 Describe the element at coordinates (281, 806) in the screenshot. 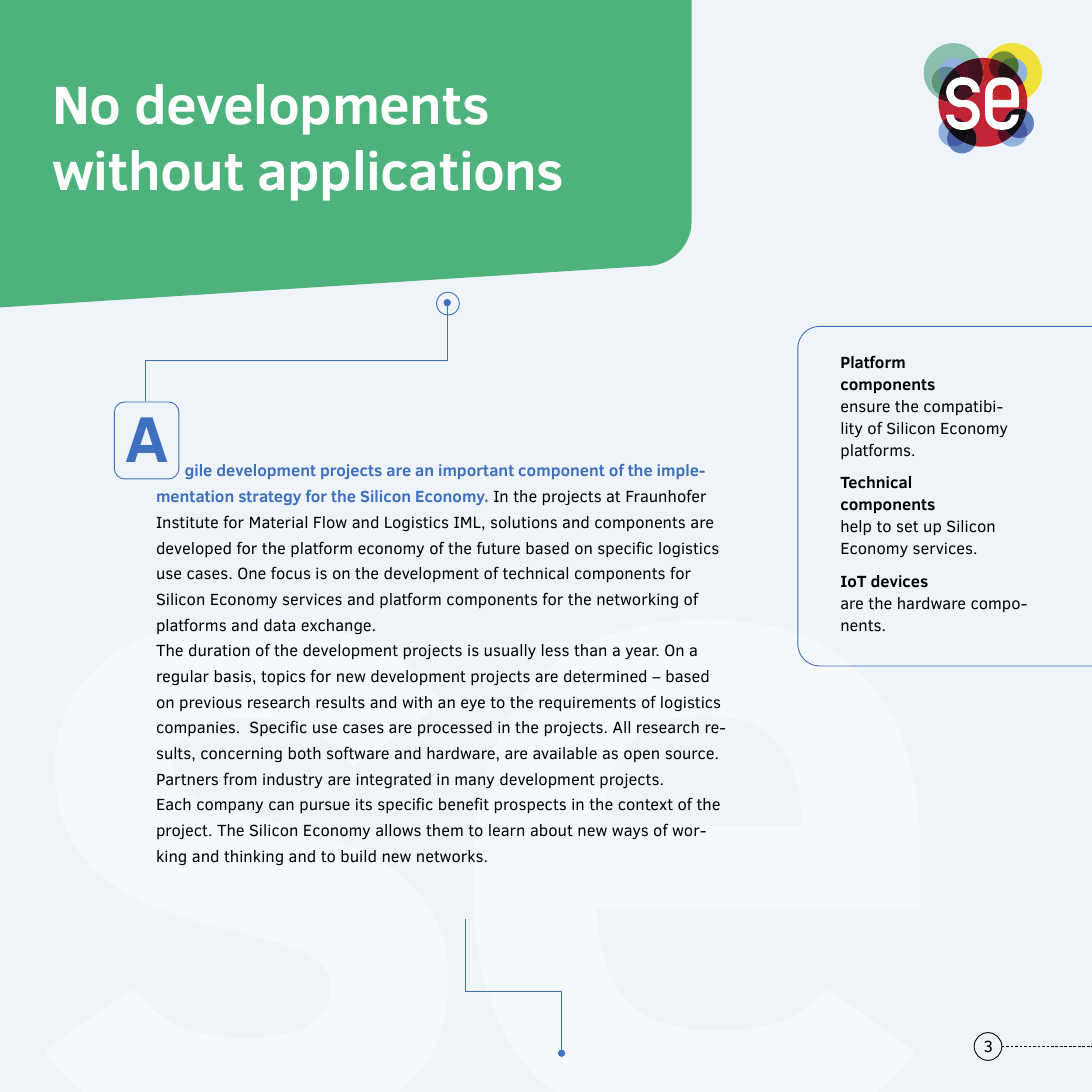

I see `can` at that location.
